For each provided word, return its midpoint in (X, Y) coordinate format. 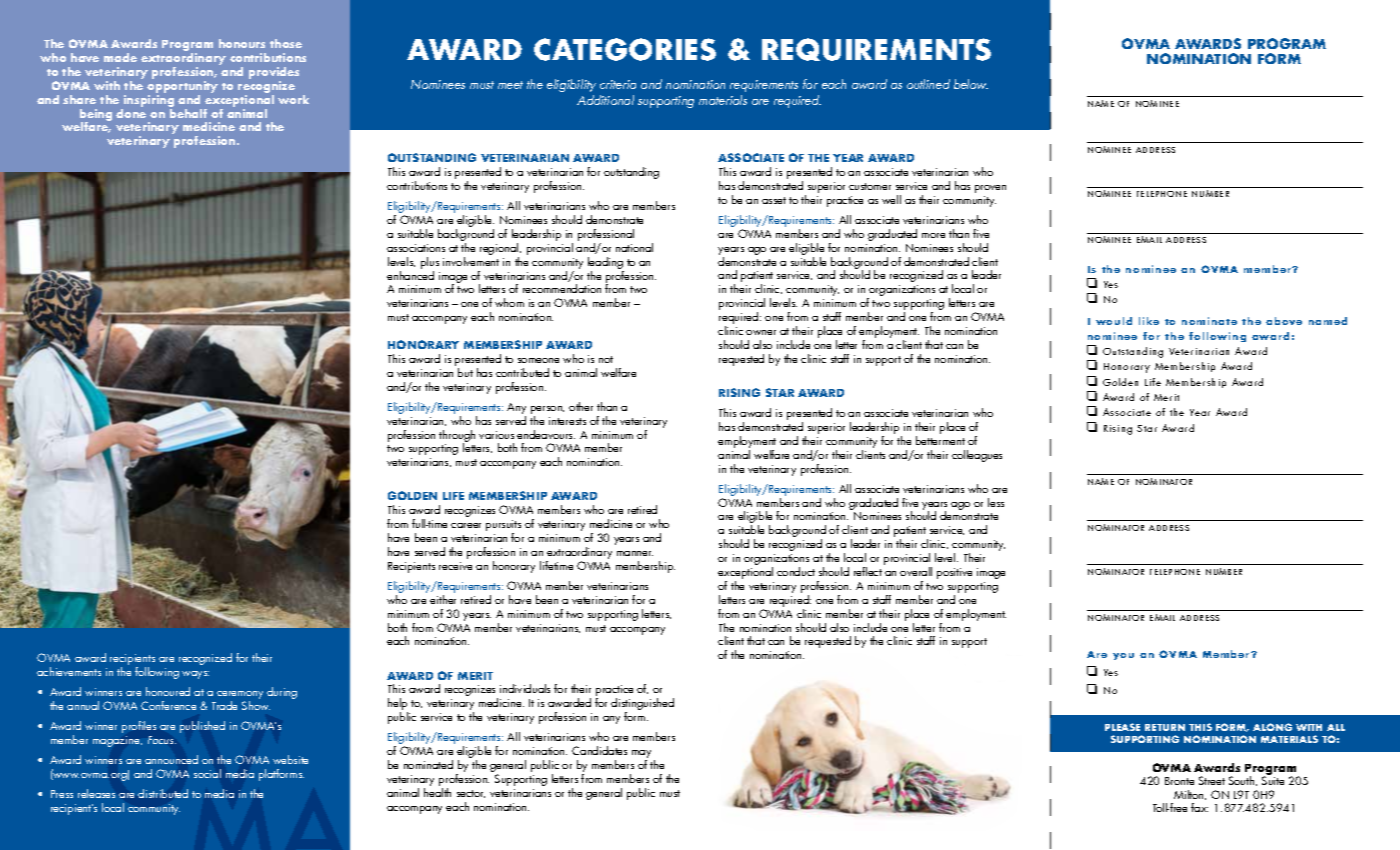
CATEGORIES (625, 49)
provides (274, 74)
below (971, 84)
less (996, 502)
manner (635, 553)
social (207, 773)
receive (455, 566)
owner (761, 332)
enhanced (410, 274)
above (1284, 321)
